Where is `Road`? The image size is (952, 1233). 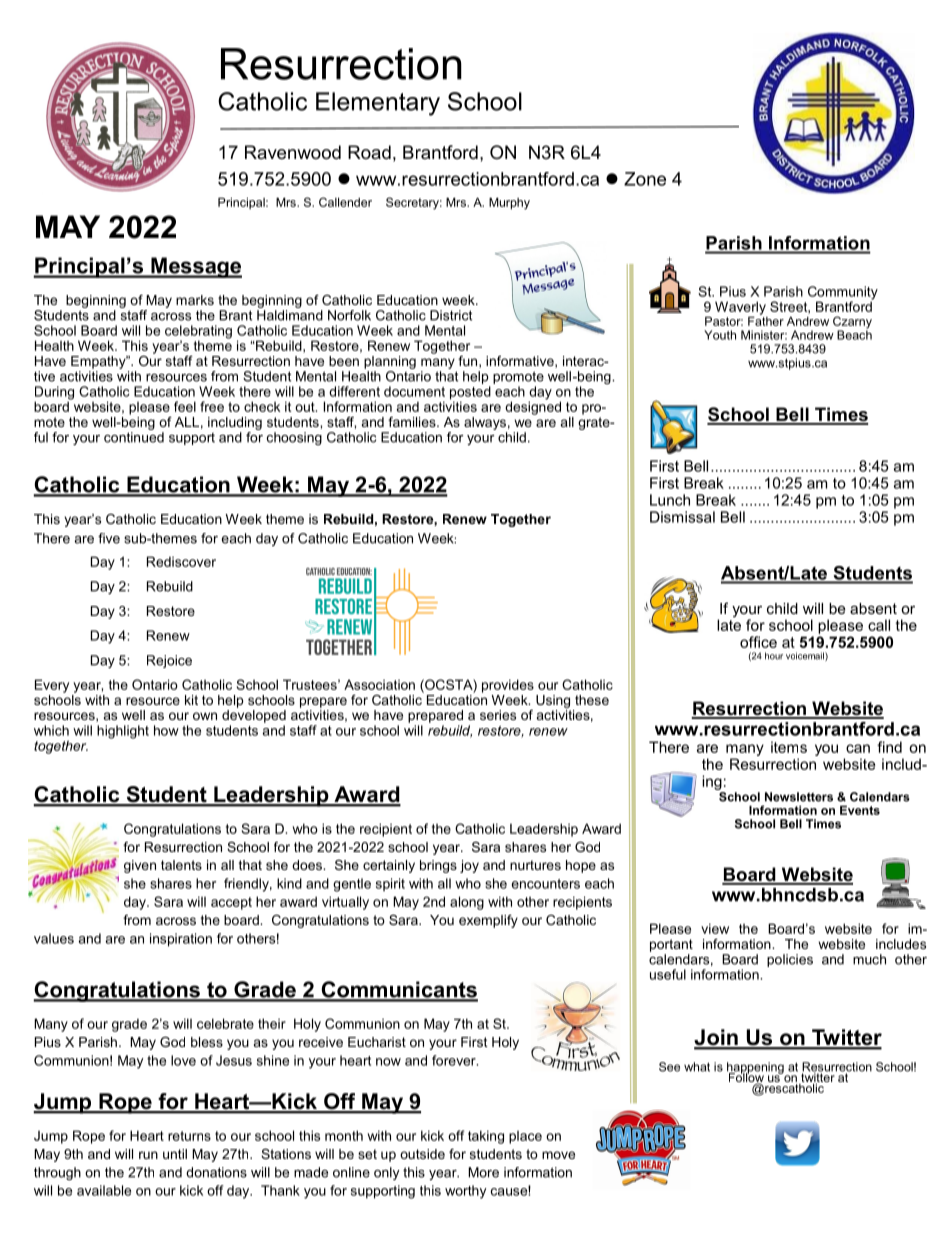 Road is located at coordinates (369, 152).
